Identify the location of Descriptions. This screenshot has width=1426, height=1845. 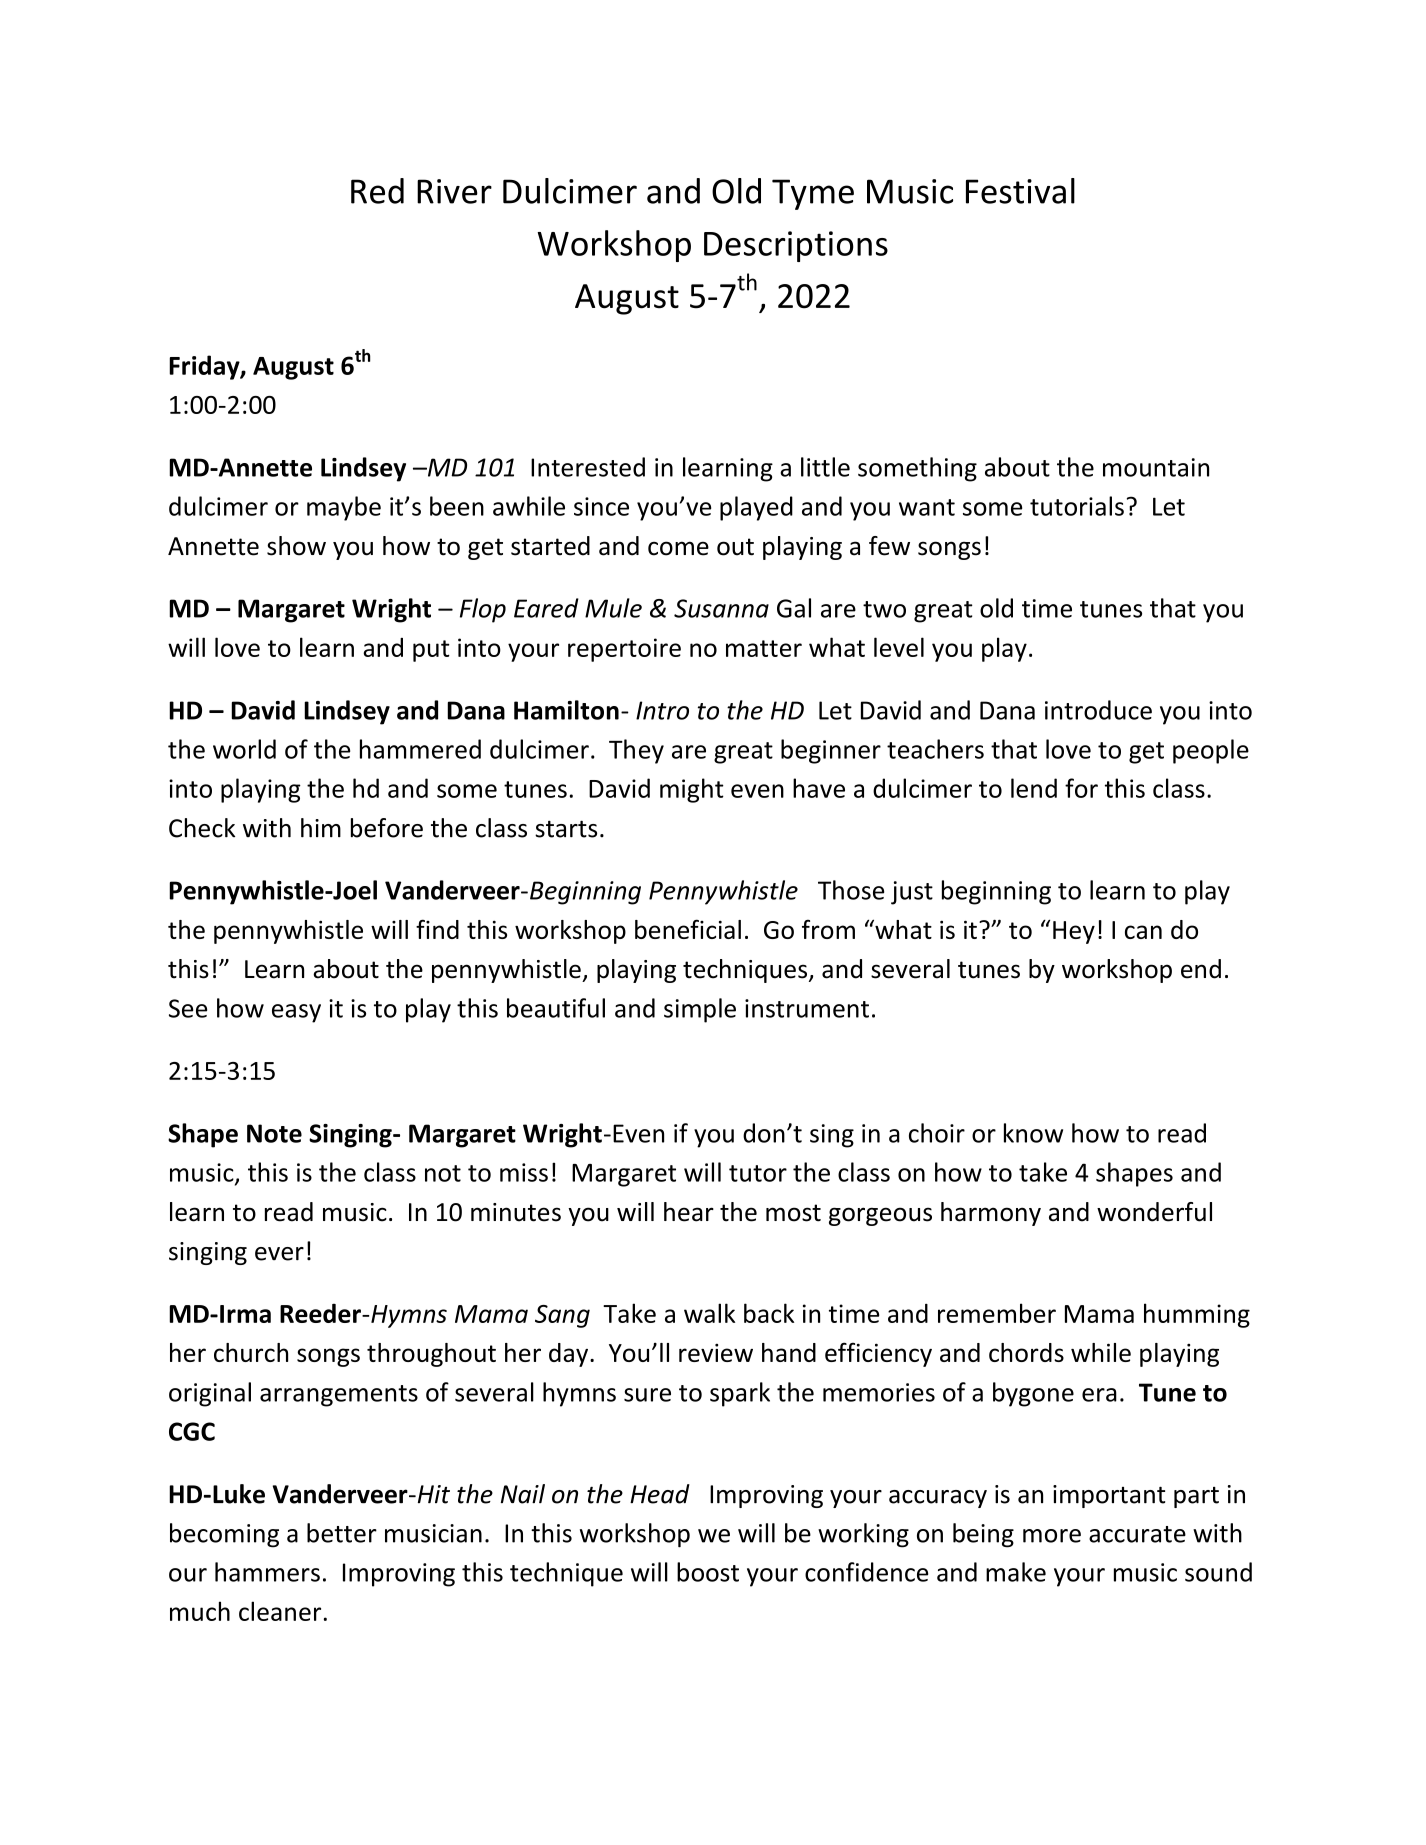
(796, 246).
